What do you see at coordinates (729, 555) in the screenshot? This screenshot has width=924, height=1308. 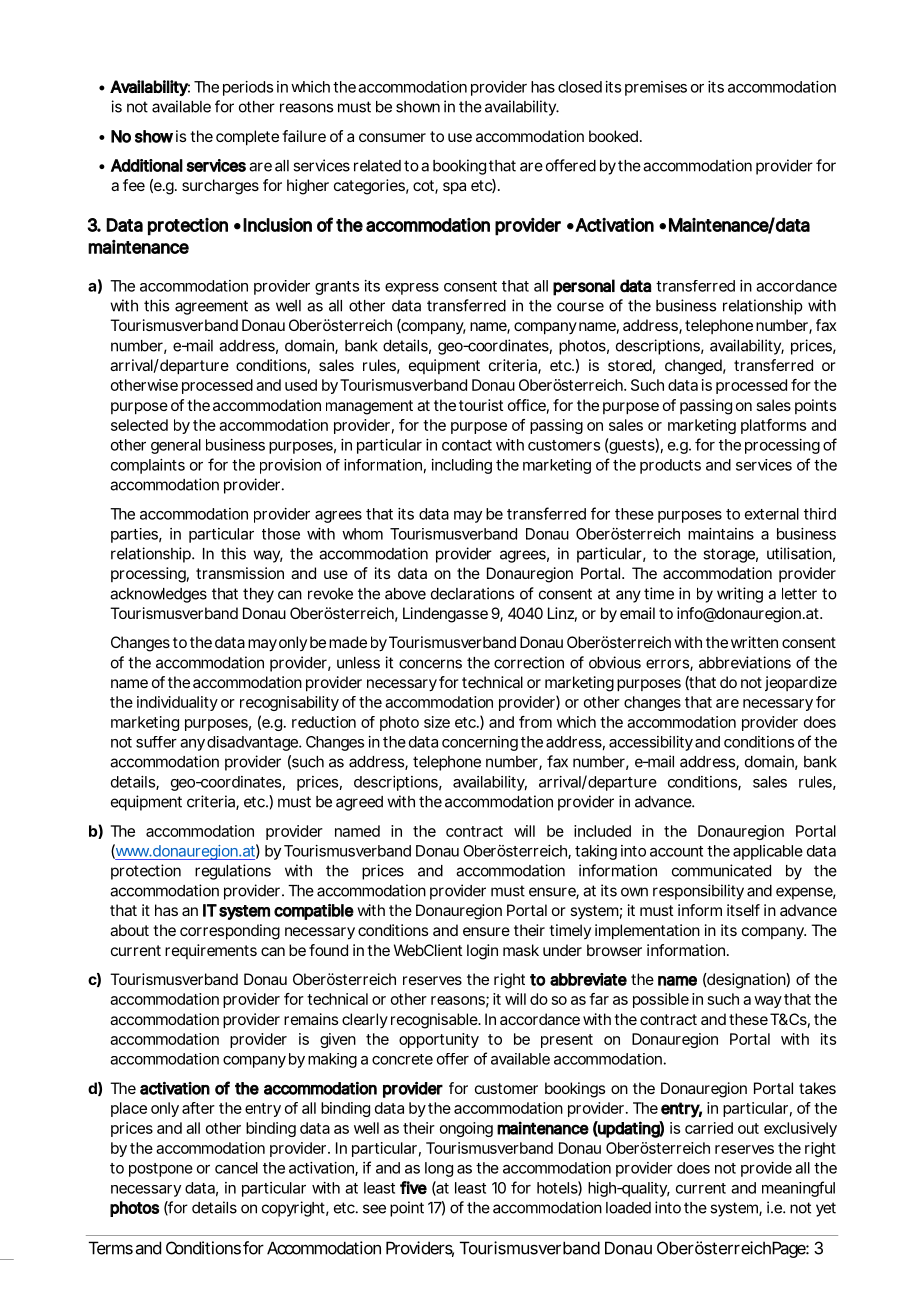 I see `storage` at bounding box center [729, 555].
